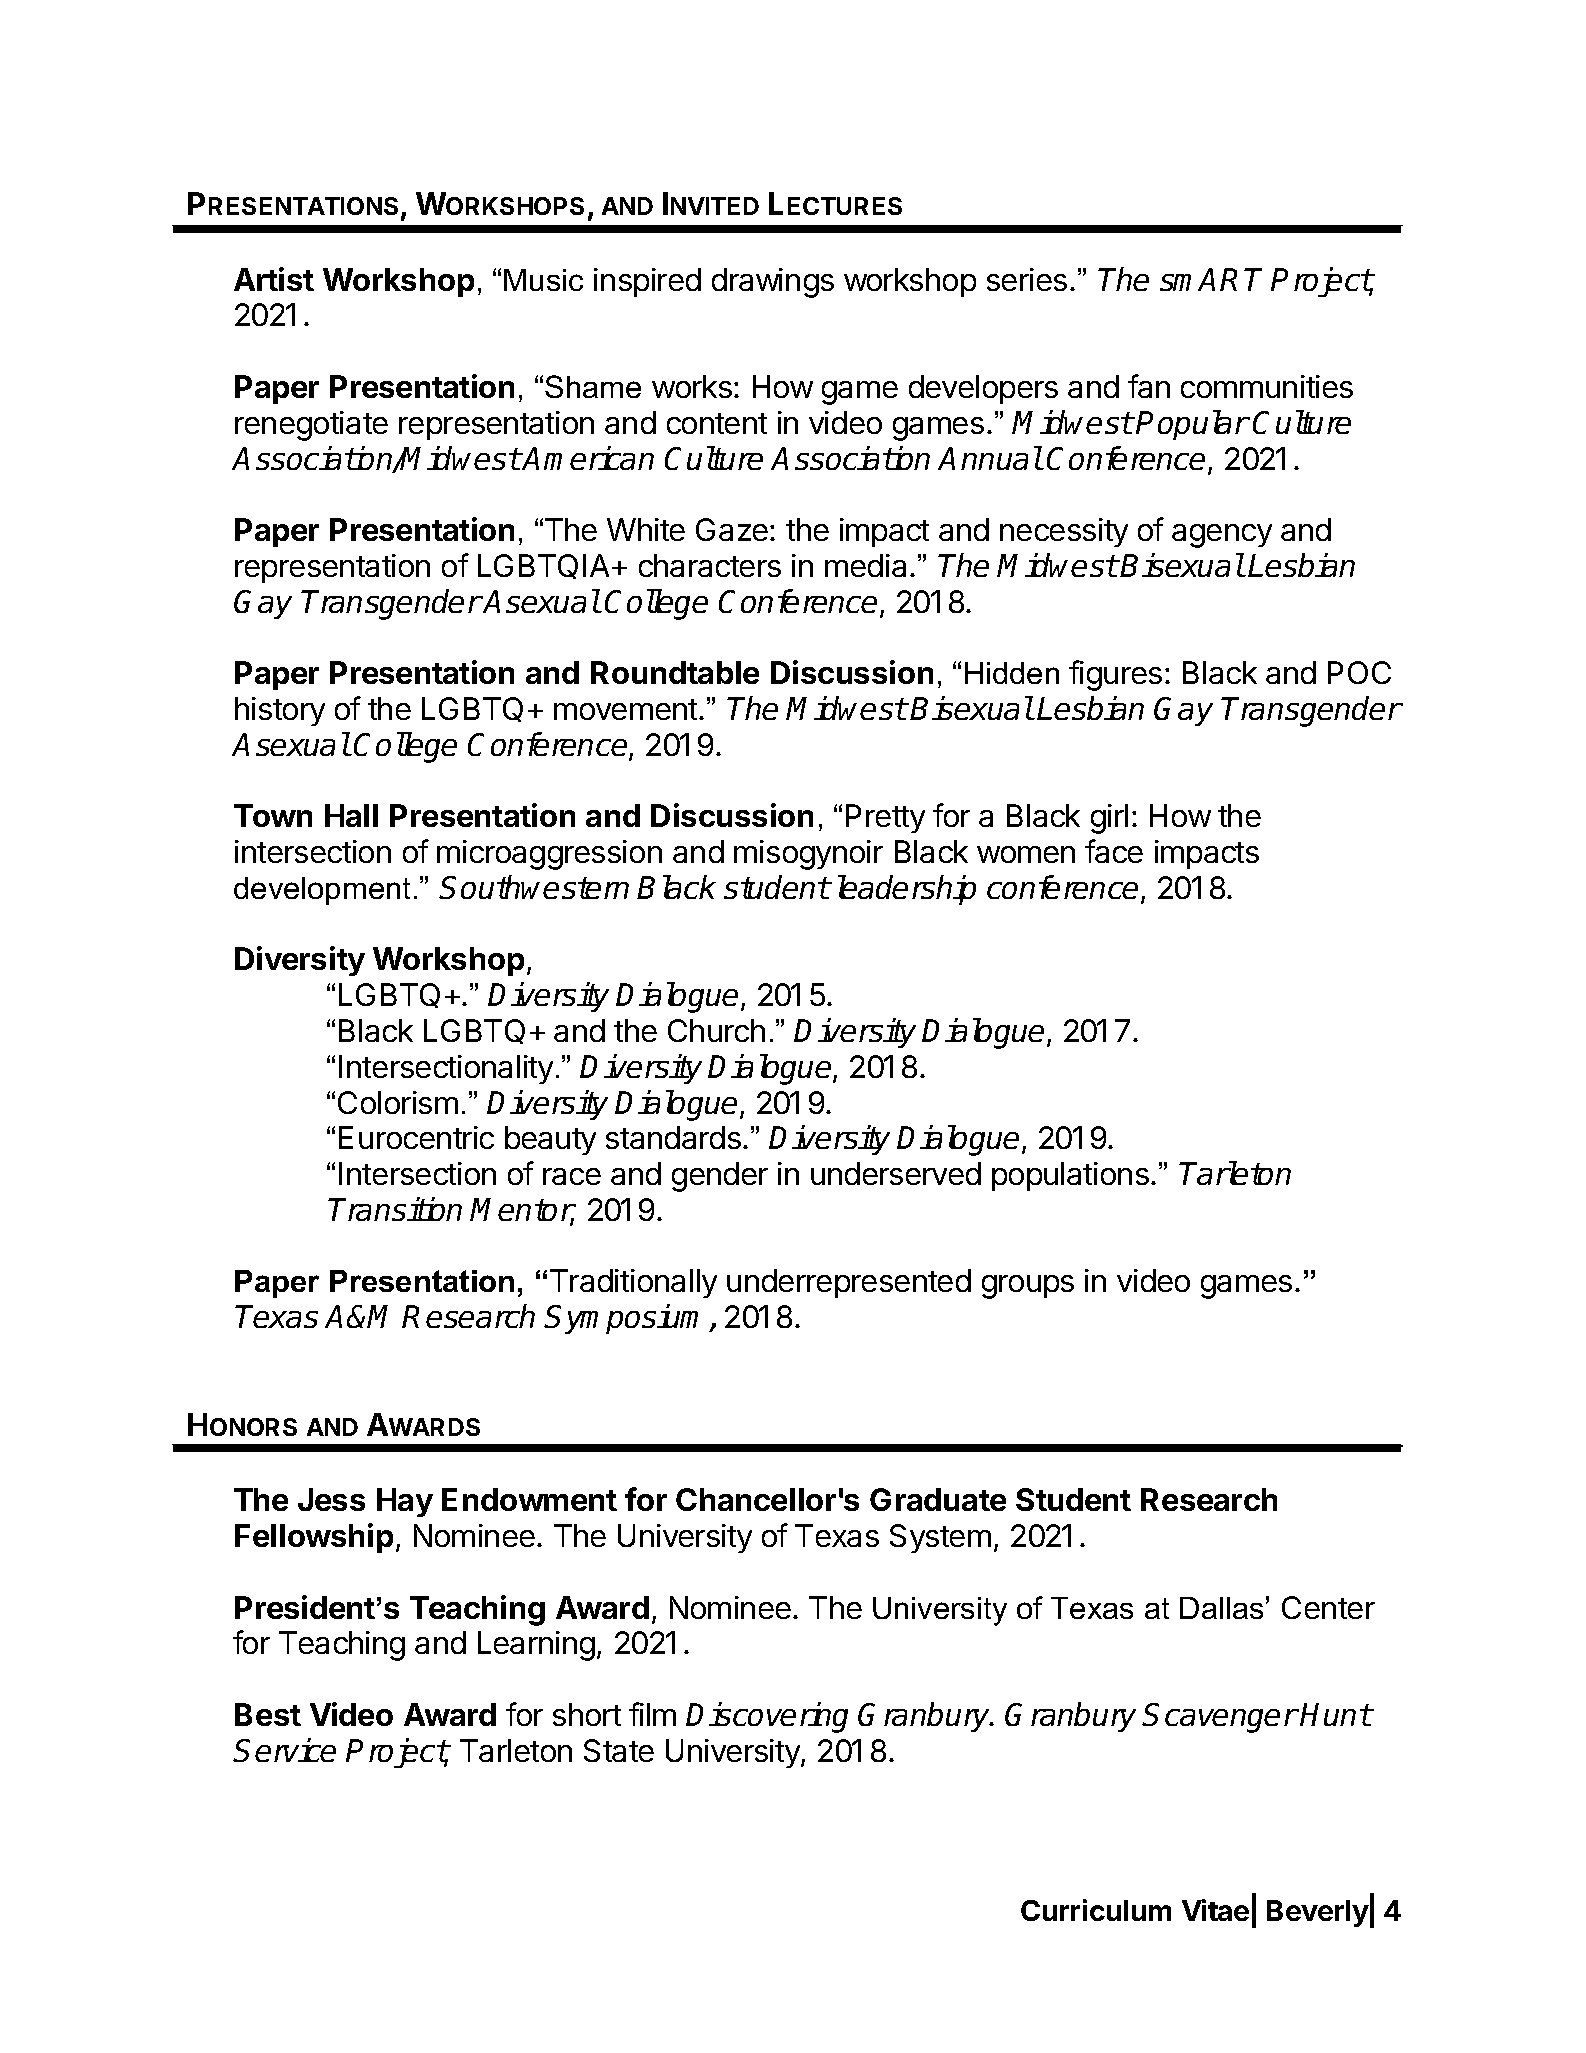 The width and height of the screenshot is (1586, 2053). What do you see at coordinates (351, 815) in the screenshot?
I see `Hall` at bounding box center [351, 815].
